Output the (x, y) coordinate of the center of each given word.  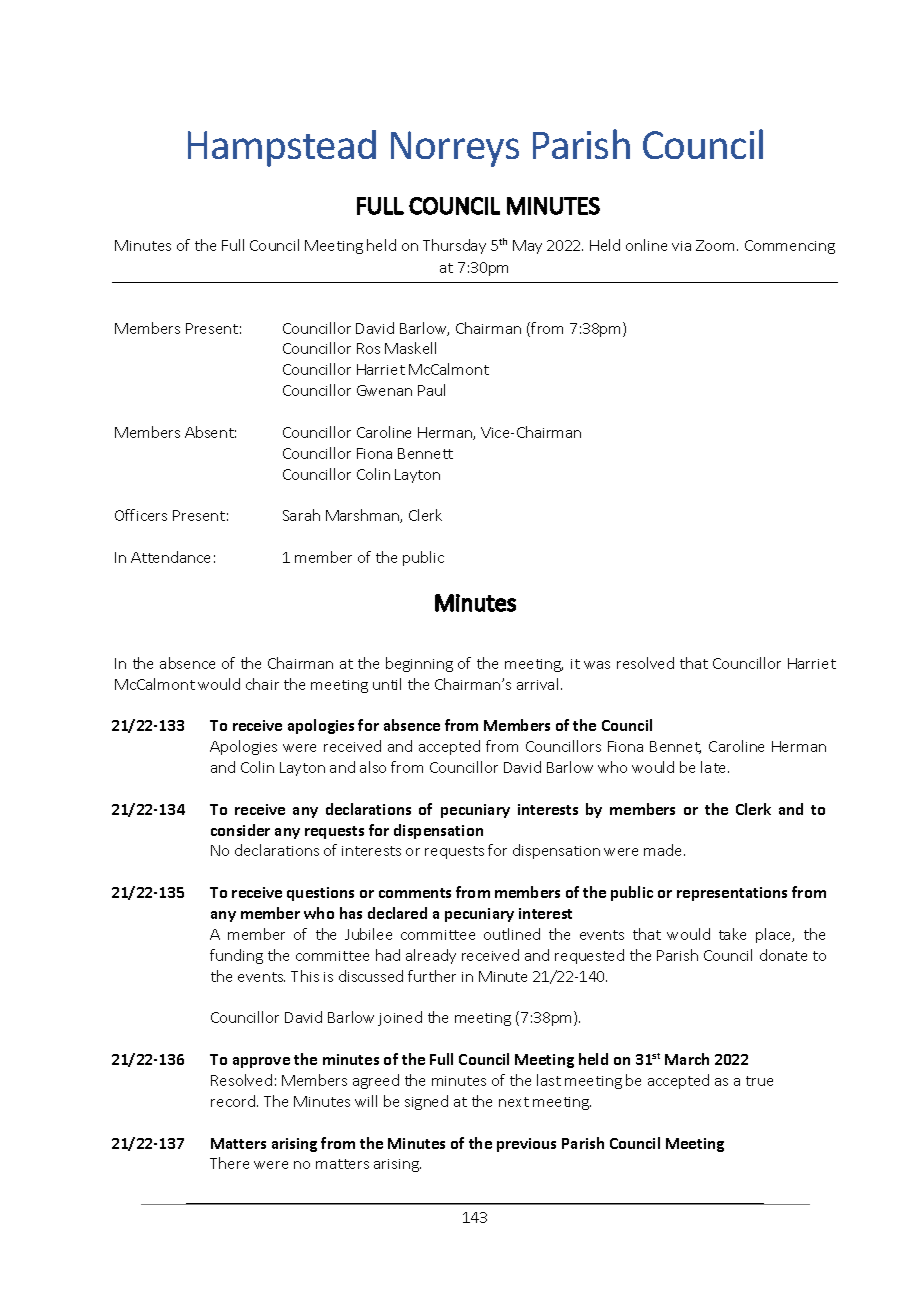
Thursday (454, 246)
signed (426, 1102)
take (732, 934)
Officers (141, 515)
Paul (431, 390)
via (681, 246)
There (229, 1163)
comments (415, 893)
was (597, 665)
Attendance (170, 557)
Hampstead (282, 148)
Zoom (715, 245)
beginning (419, 664)
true (759, 1081)
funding (236, 956)
